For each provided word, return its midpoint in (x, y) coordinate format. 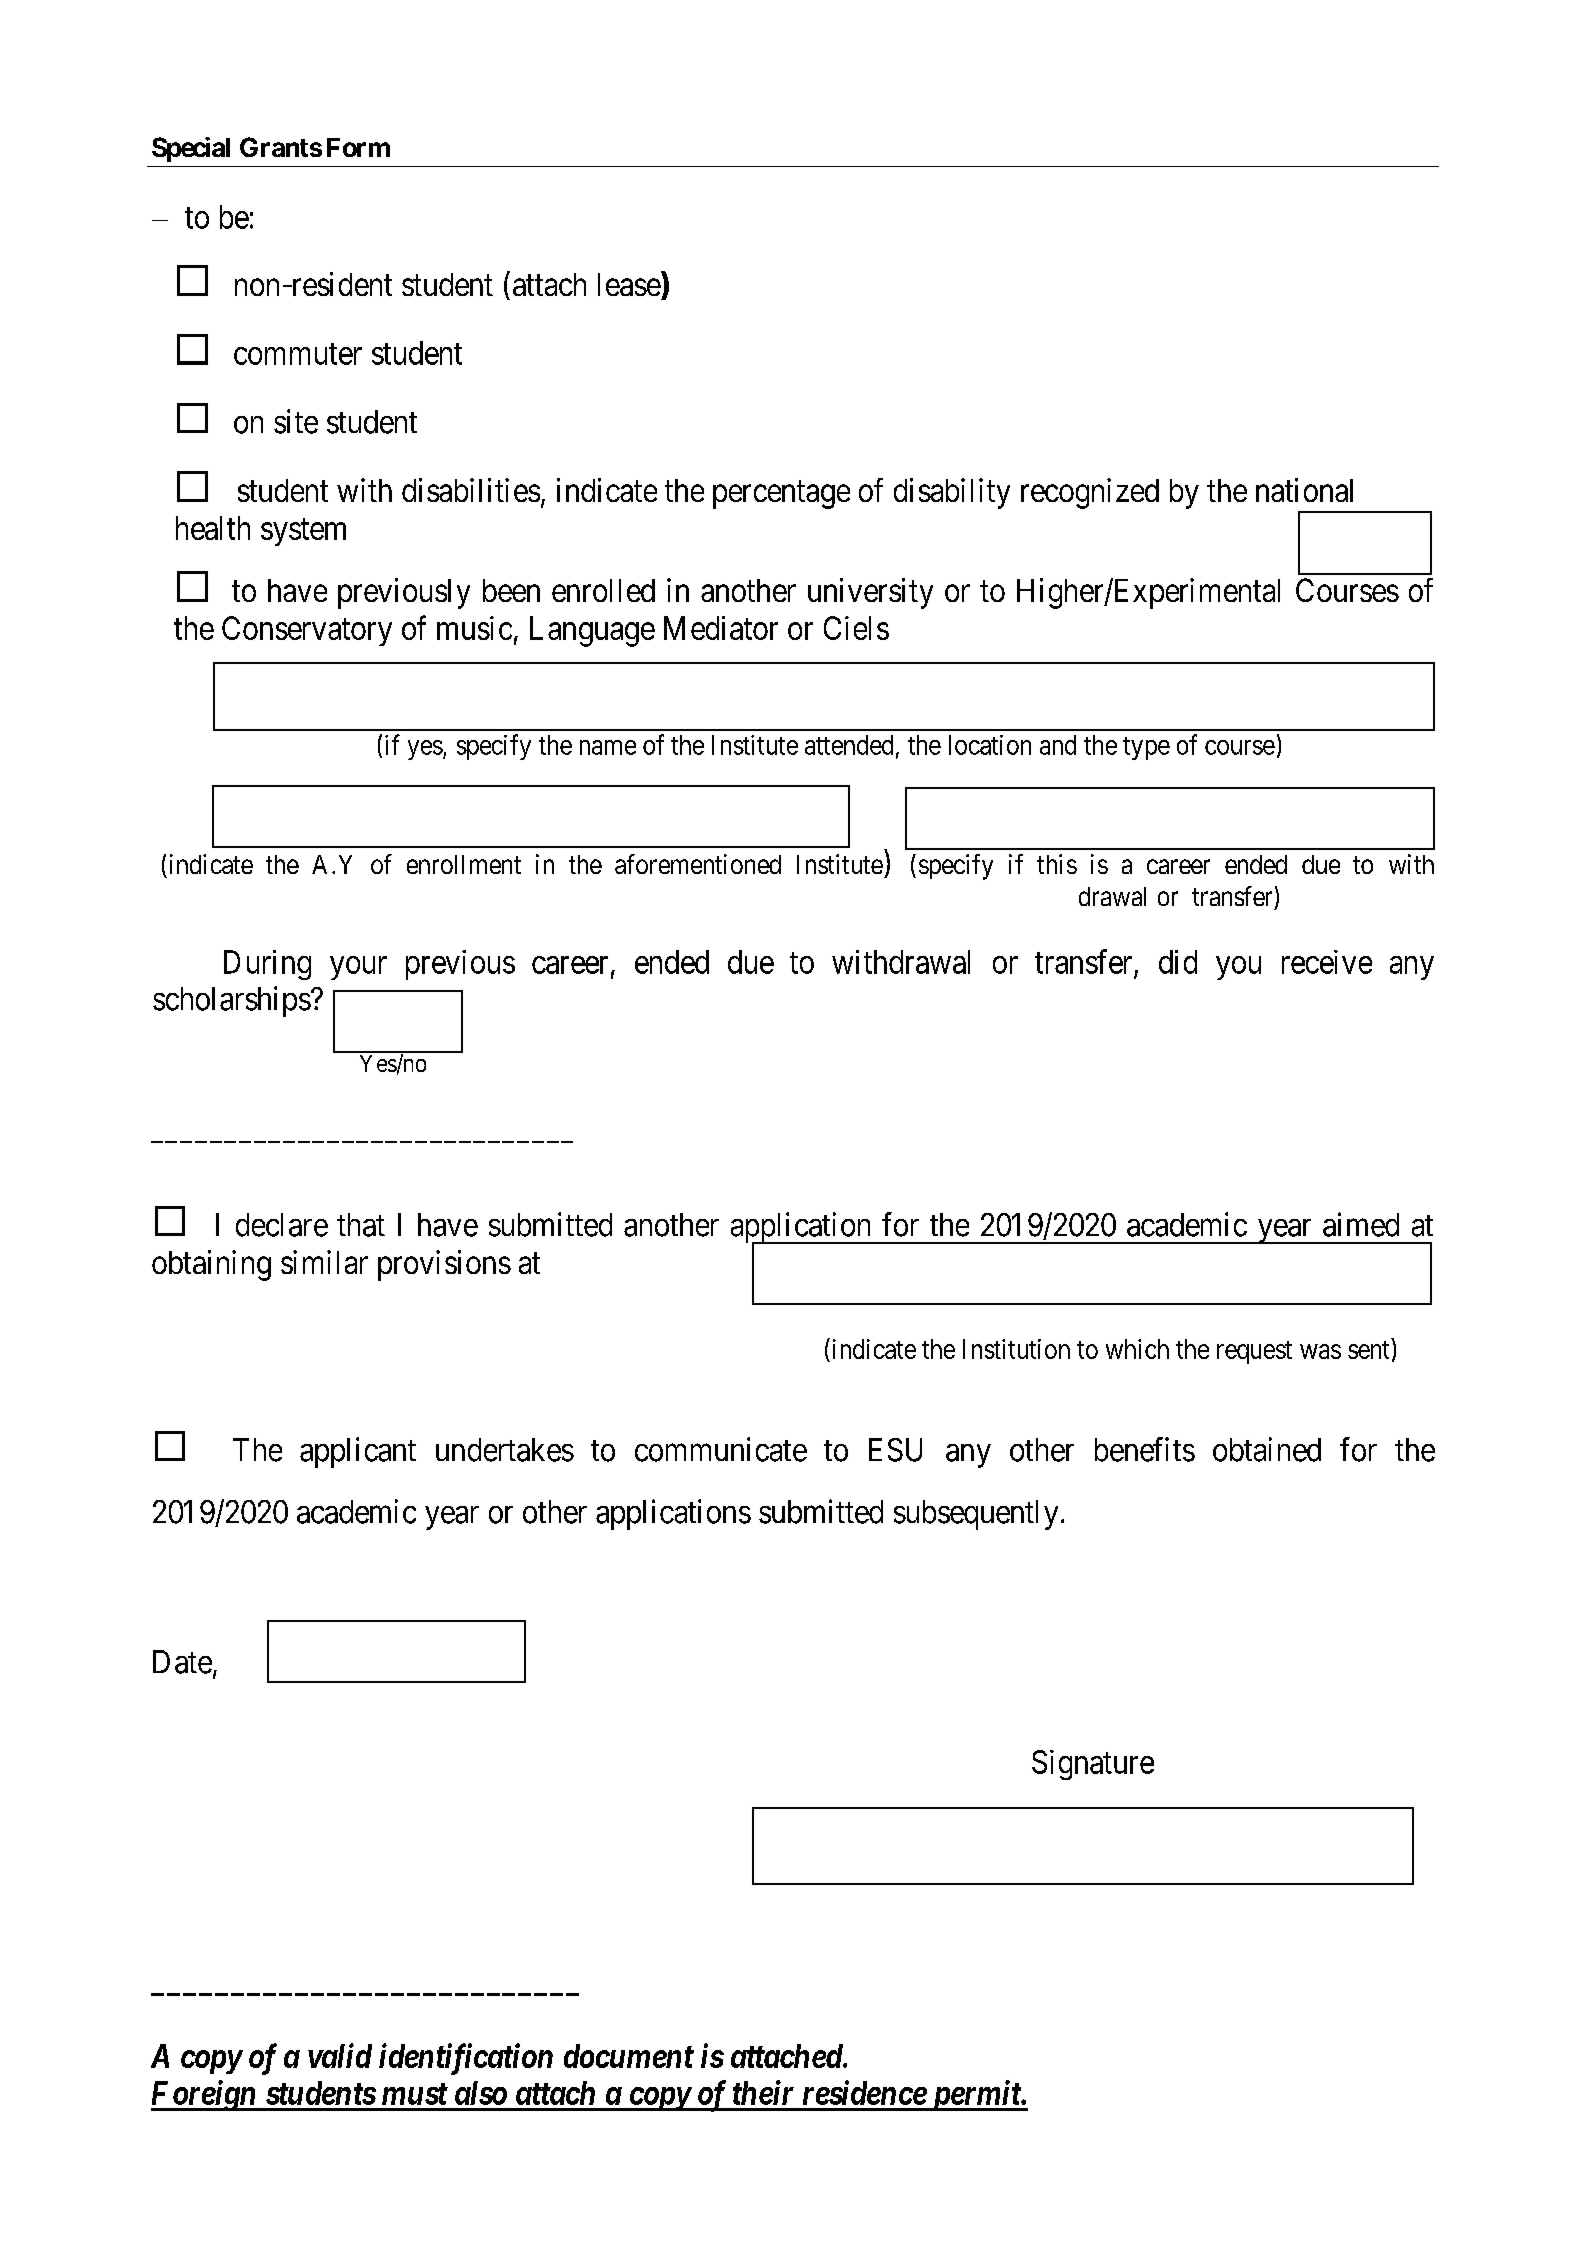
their (763, 2092)
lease (630, 284)
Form (358, 147)
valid (340, 2055)
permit (975, 2095)
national (1304, 490)
